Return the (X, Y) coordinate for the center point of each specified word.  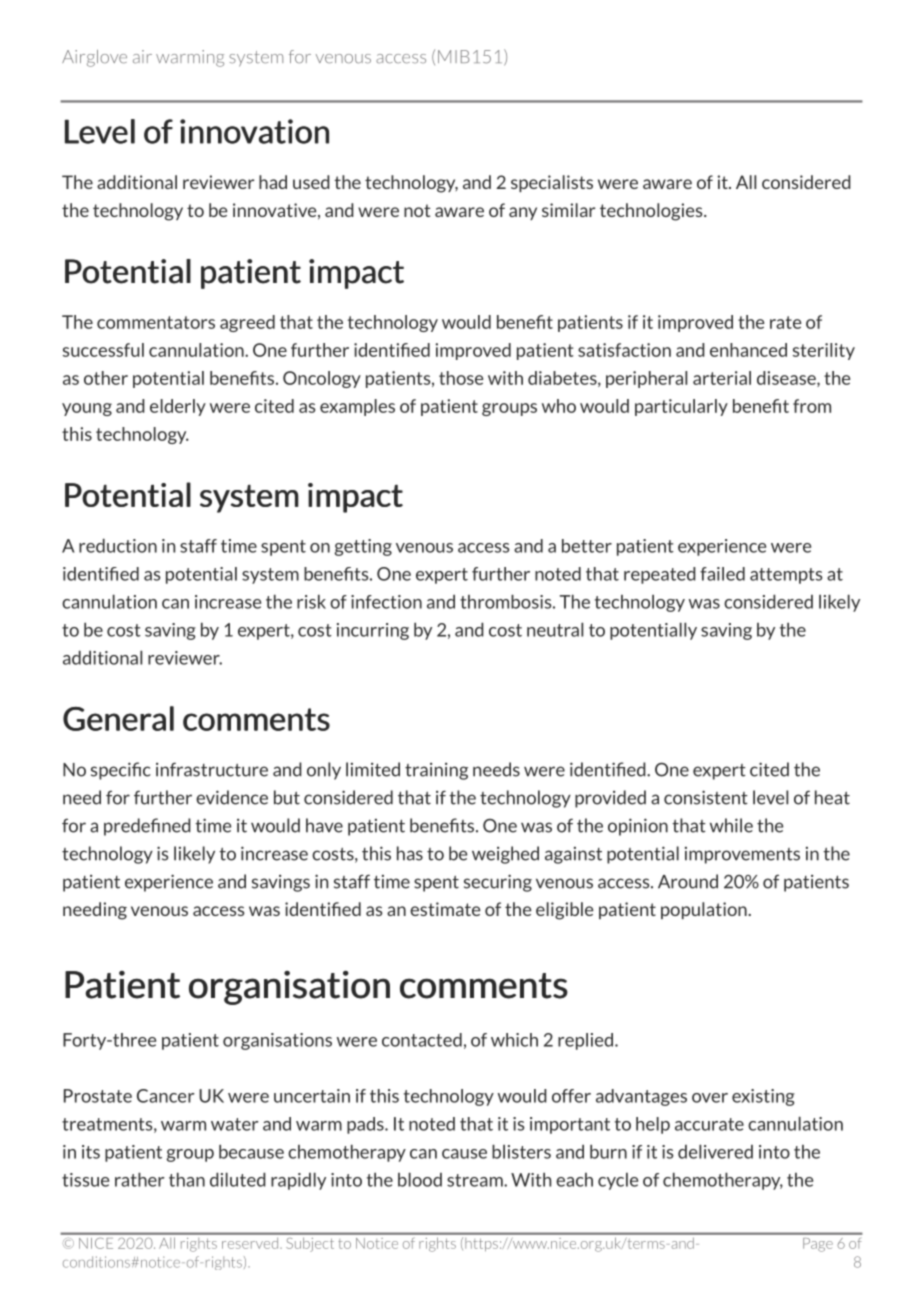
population (705, 910)
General (118, 718)
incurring (373, 631)
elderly (178, 407)
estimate (445, 909)
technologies (652, 212)
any (523, 213)
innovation (254, 131)
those (461, 378)
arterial (722, 378)
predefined (147, 827)
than (187, 1179)
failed (722, 574)
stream (476, 1180)
